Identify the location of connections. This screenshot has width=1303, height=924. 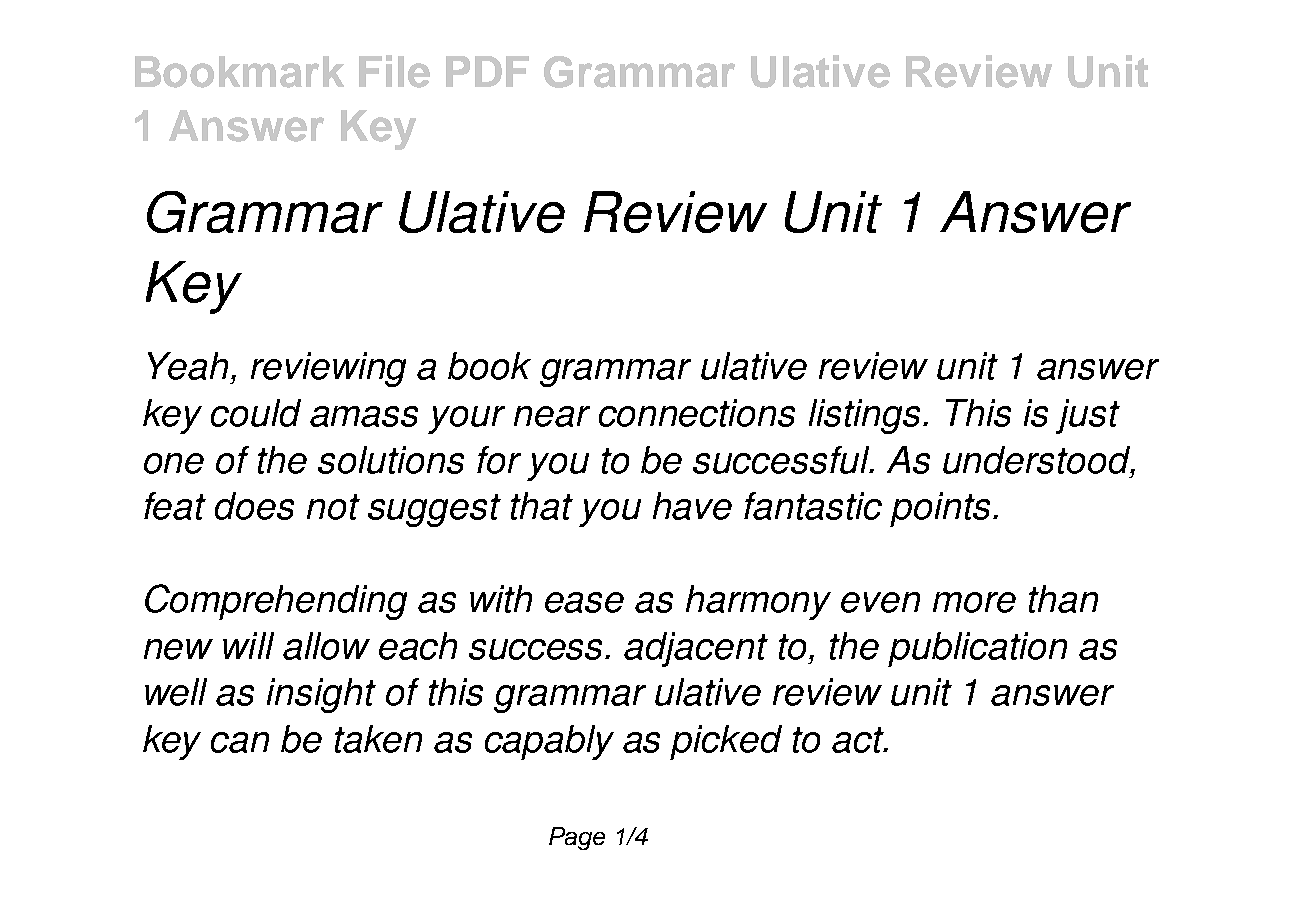
(697, 413).
